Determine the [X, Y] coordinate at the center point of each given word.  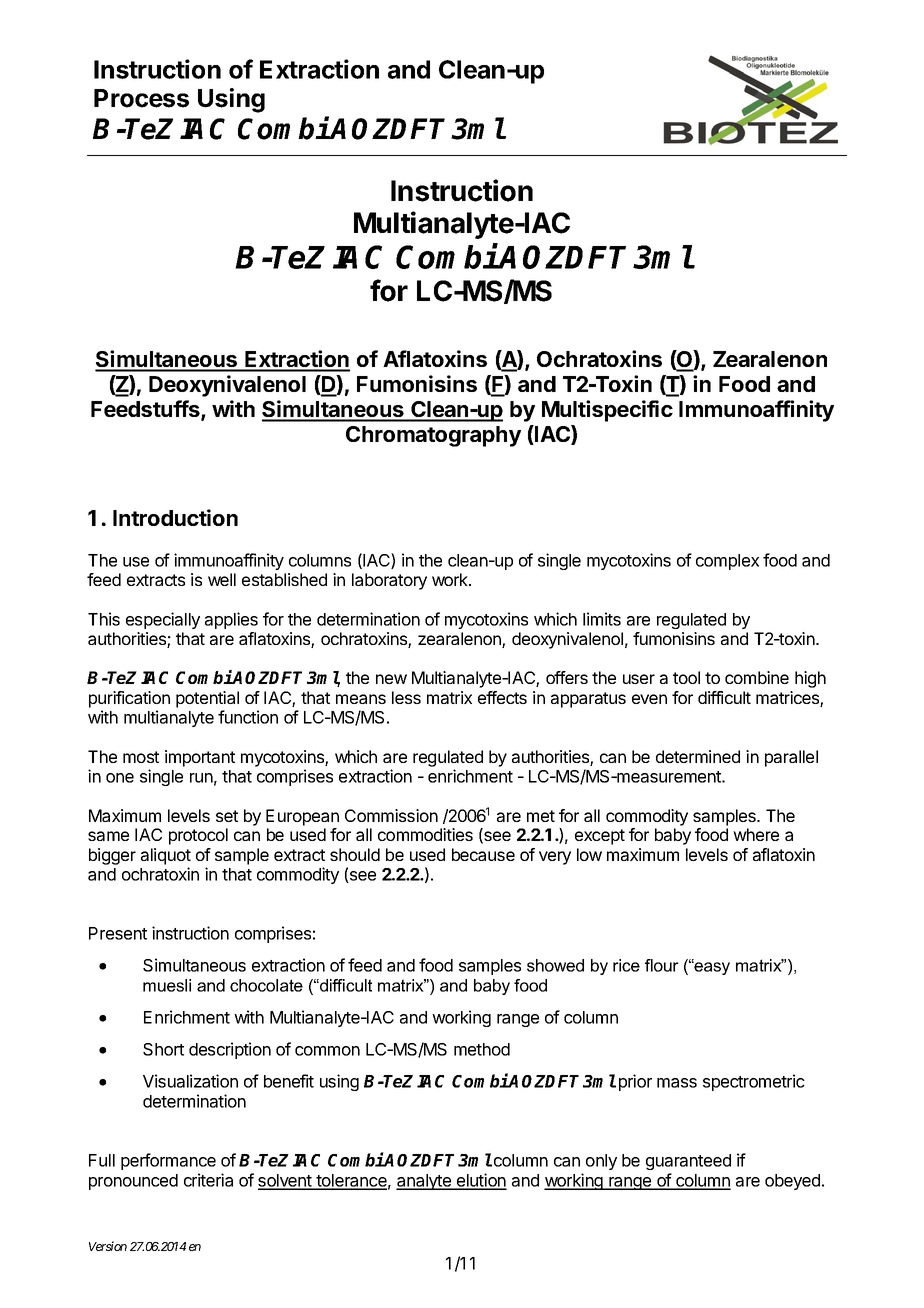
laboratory [389, 581]
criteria [208, 1180]
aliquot [166, 856]
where [756, 834]
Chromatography [433, 436]
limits [602, 619]
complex [727, 562]
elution [481, 1181]
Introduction [175, 517]
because [483, 854]
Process [141, 98]
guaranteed [688, 1162]
